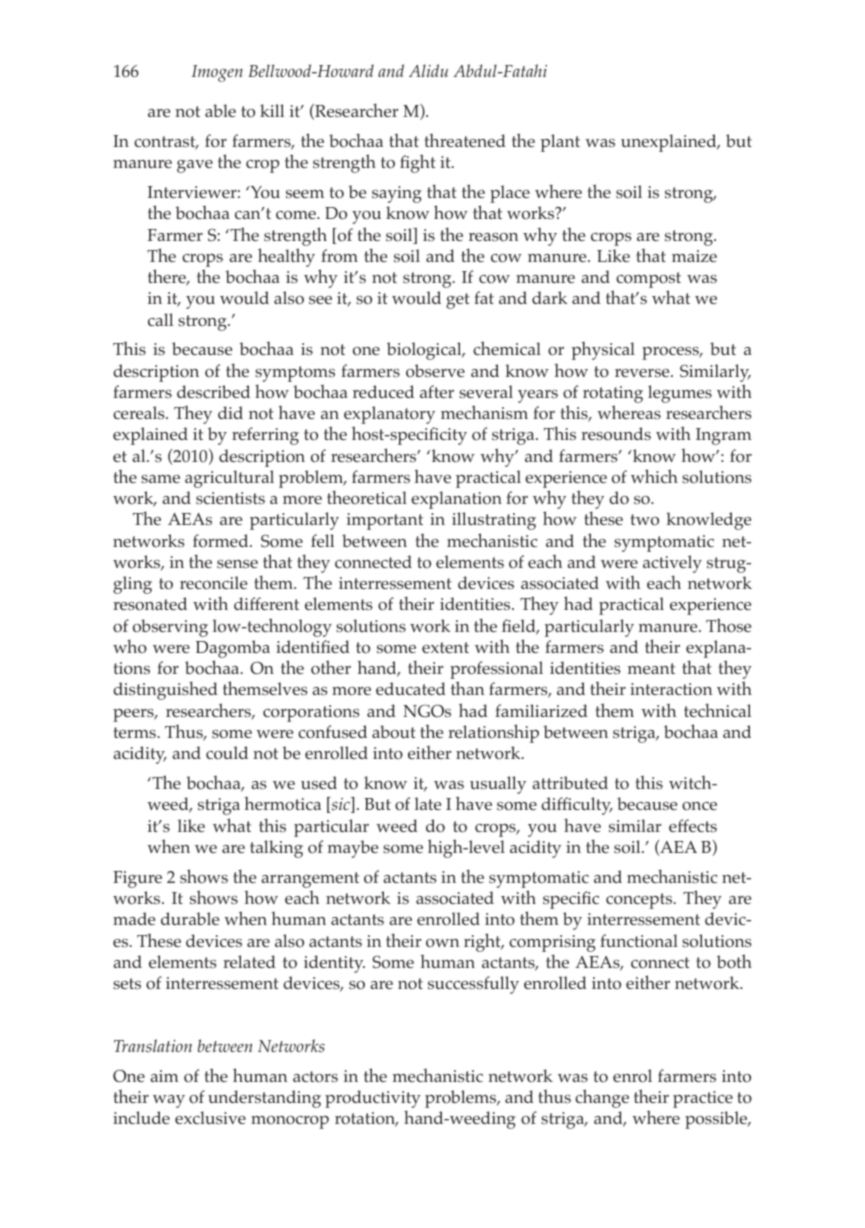  Describe the element at coordinates (169, 1101) in the screenshot. I see `way` at that location.
